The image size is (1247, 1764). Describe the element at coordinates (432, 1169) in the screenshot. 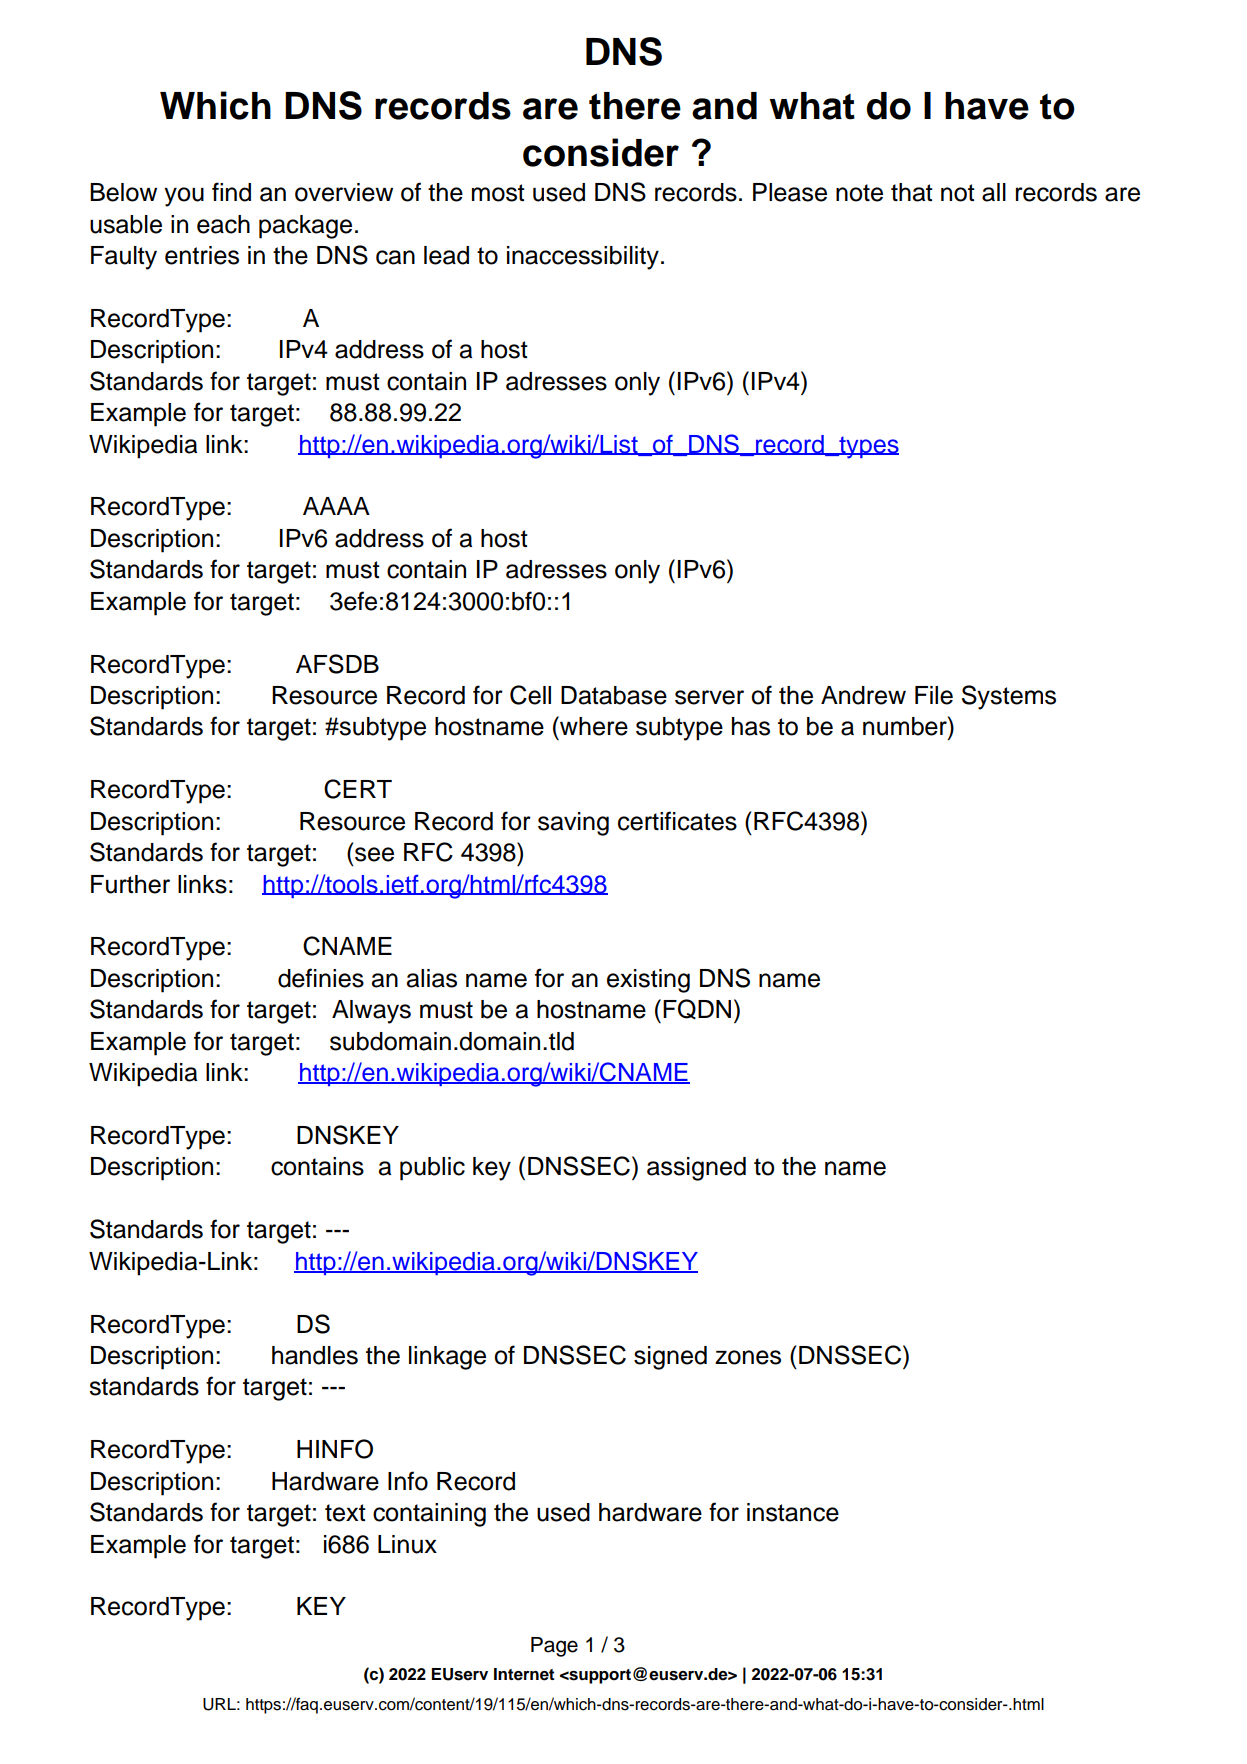

I see `public` at that location.
